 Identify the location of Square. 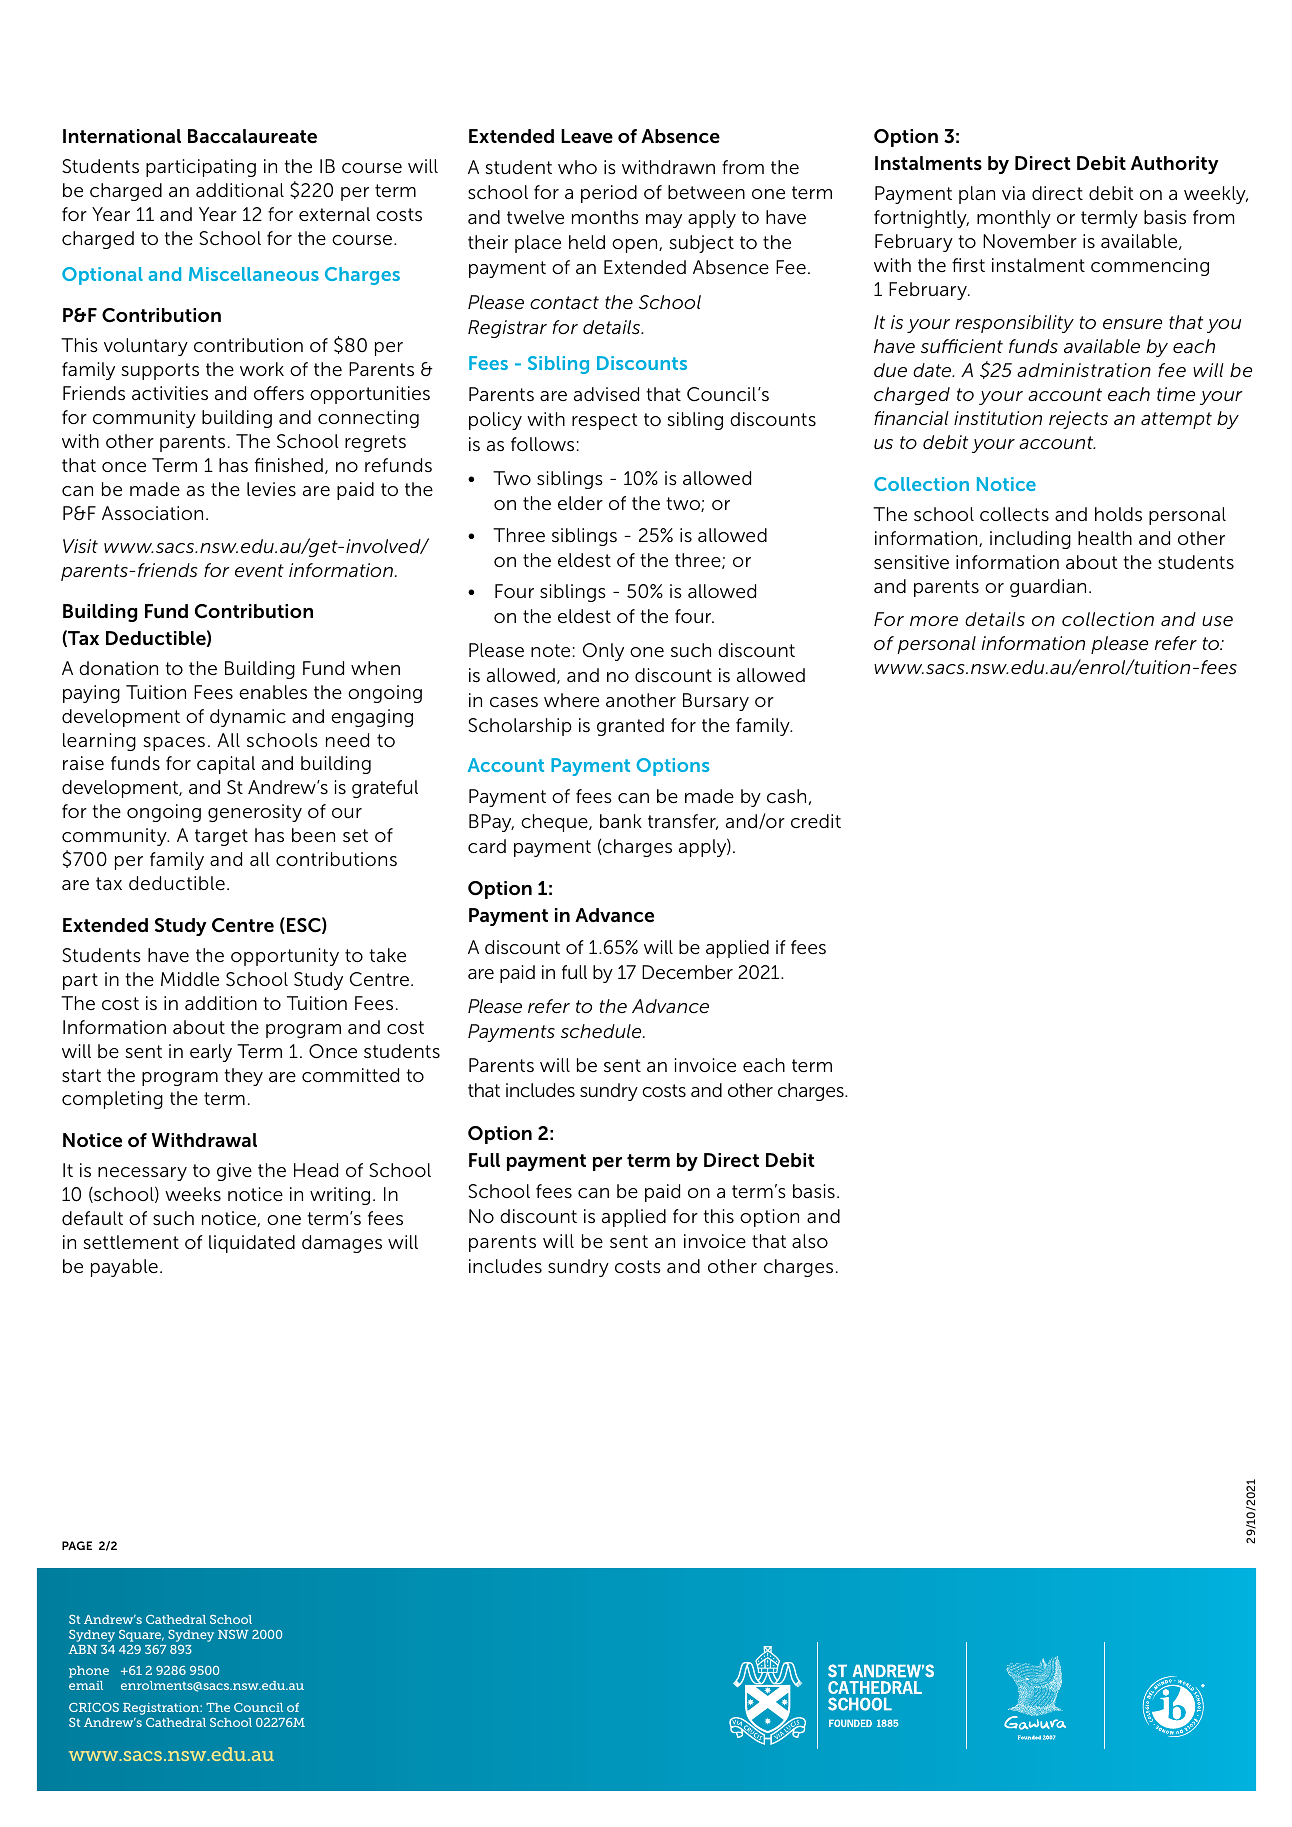
(141, 1636).
